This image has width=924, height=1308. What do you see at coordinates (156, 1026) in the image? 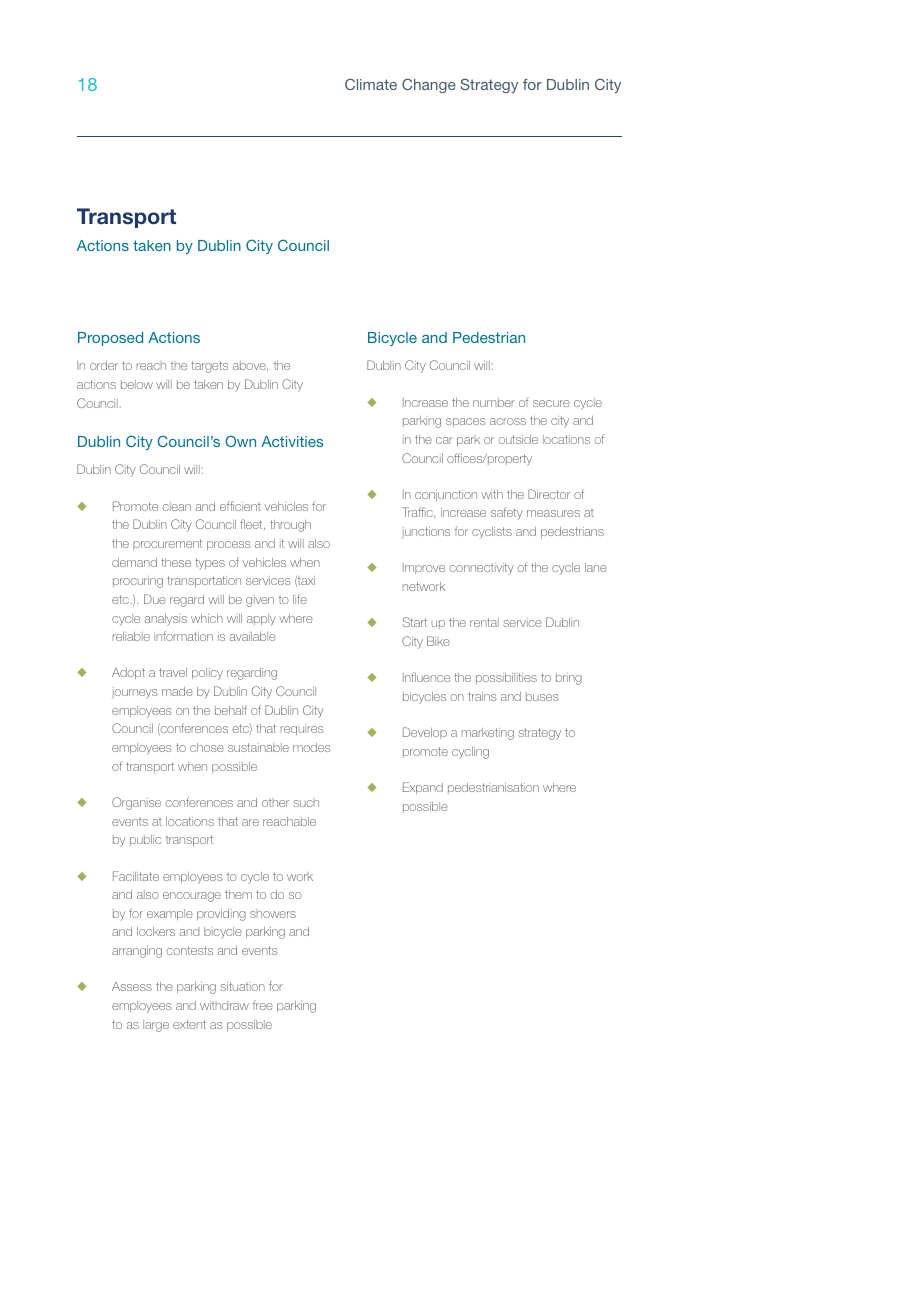
I see `large` at bounding box center [156, 1026].
